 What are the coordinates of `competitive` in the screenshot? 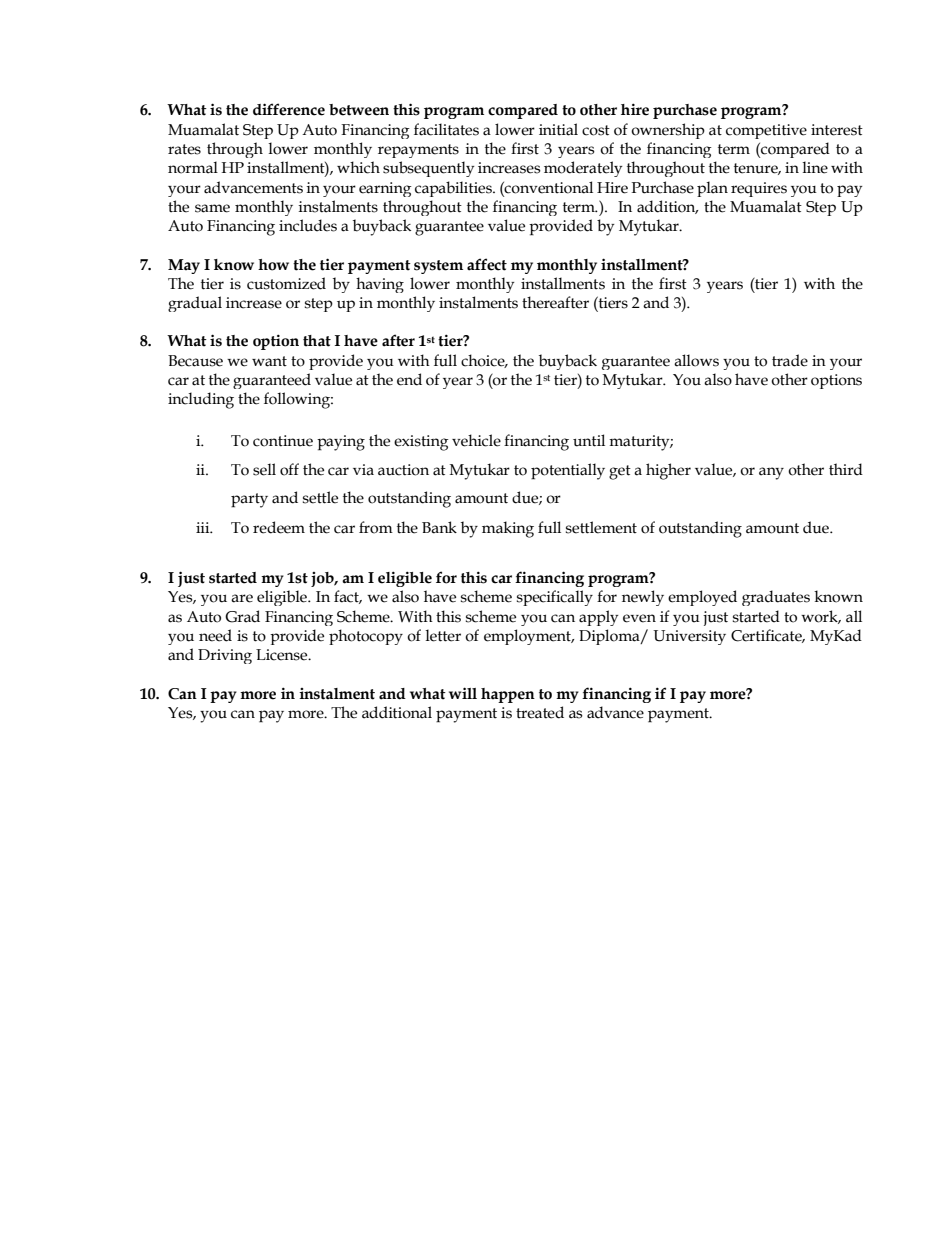 It's located at (766, 131).
